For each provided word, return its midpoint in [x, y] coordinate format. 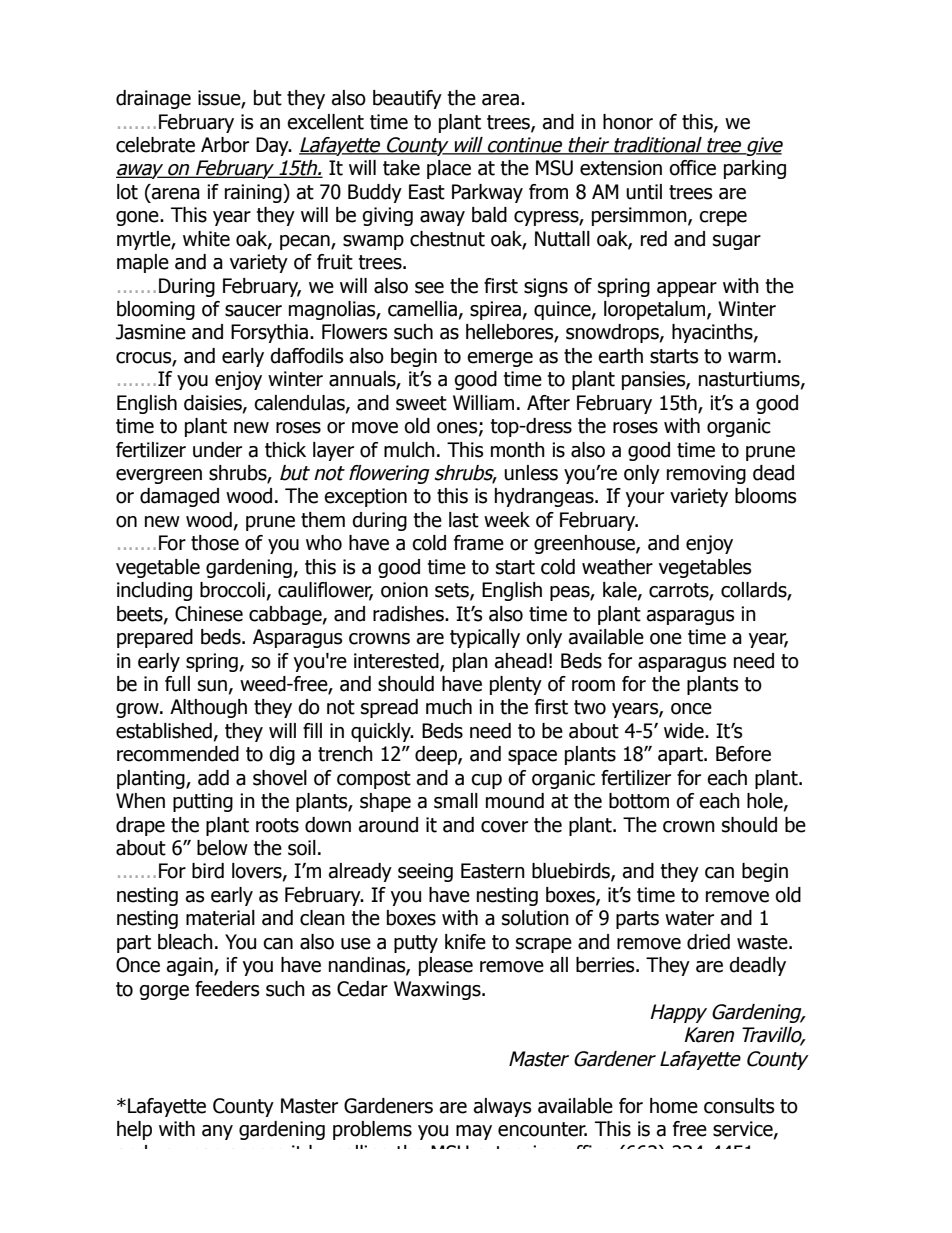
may [474, 1132]
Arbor [225, 145]
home [674, 1106]
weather [617, 567]
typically [485, 638]
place [449, 169]
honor [628, 122]
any [217, 1132]
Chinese [209, 614]
